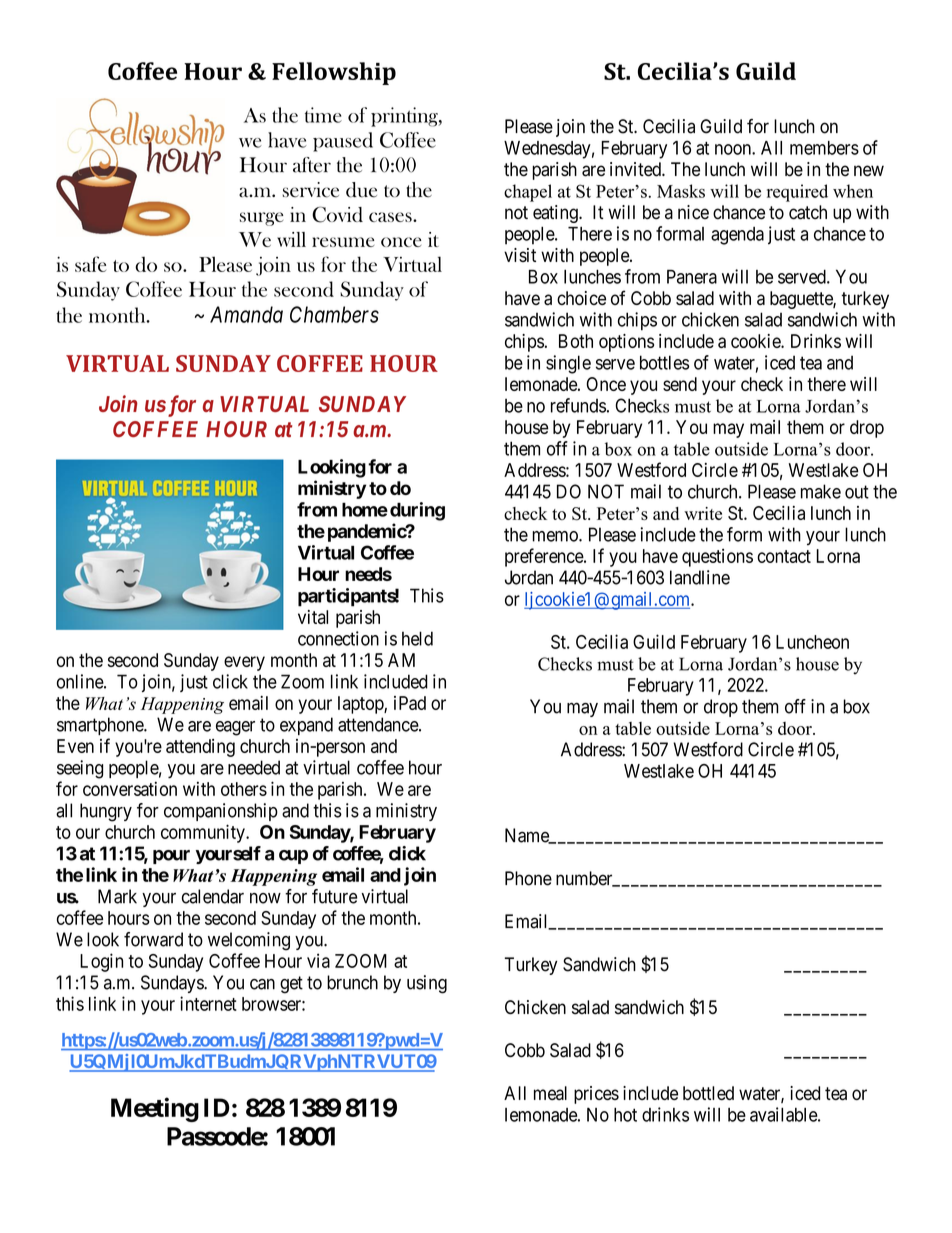 This image has width=952, height=1233. Describe the element at coordinates (343, 142) in the image. I see `paused` at that location.
